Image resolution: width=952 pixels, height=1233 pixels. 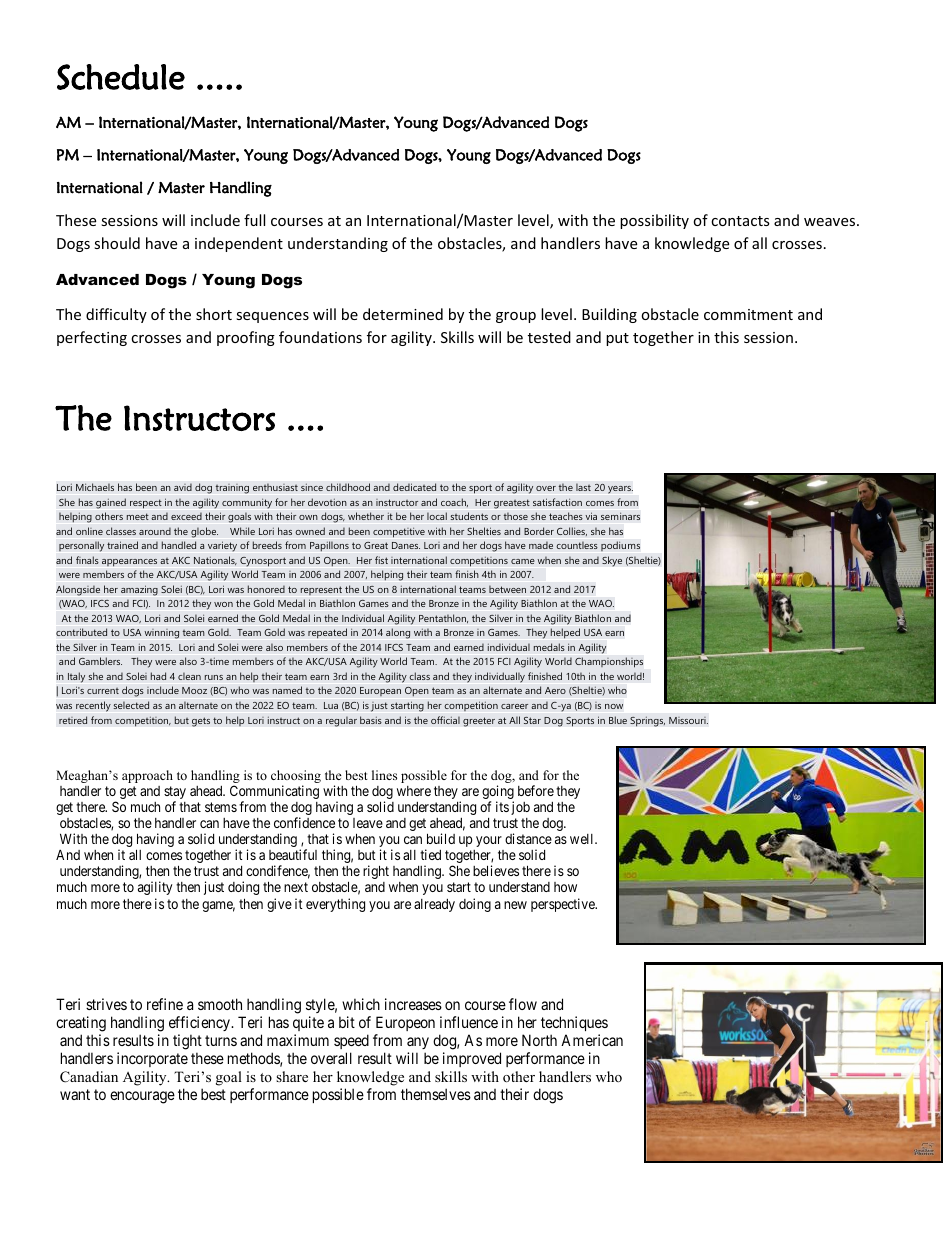 I want to click on lines, so click(x=384, y=775).
